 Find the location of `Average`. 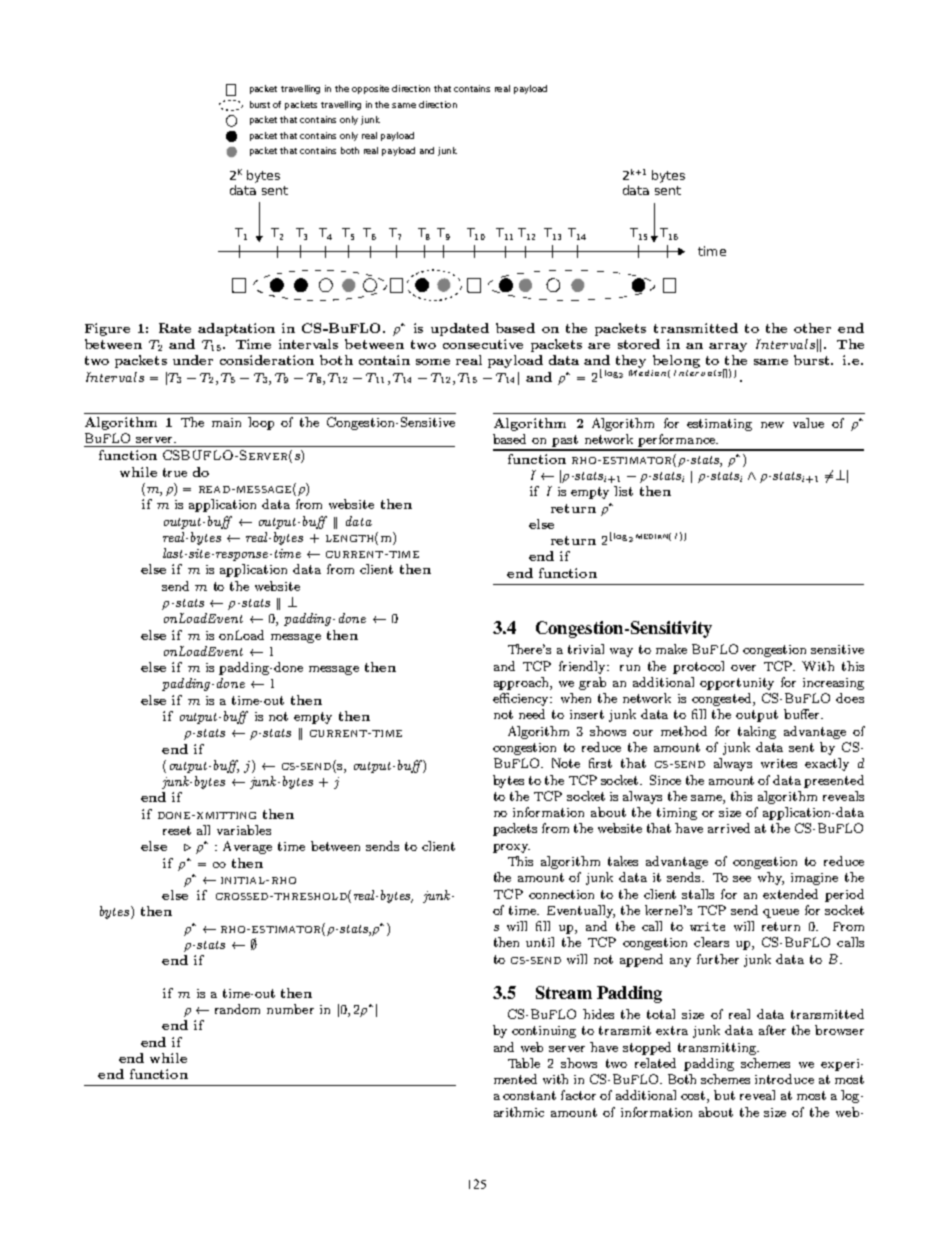

Average is located at coordinates (247, 847).
